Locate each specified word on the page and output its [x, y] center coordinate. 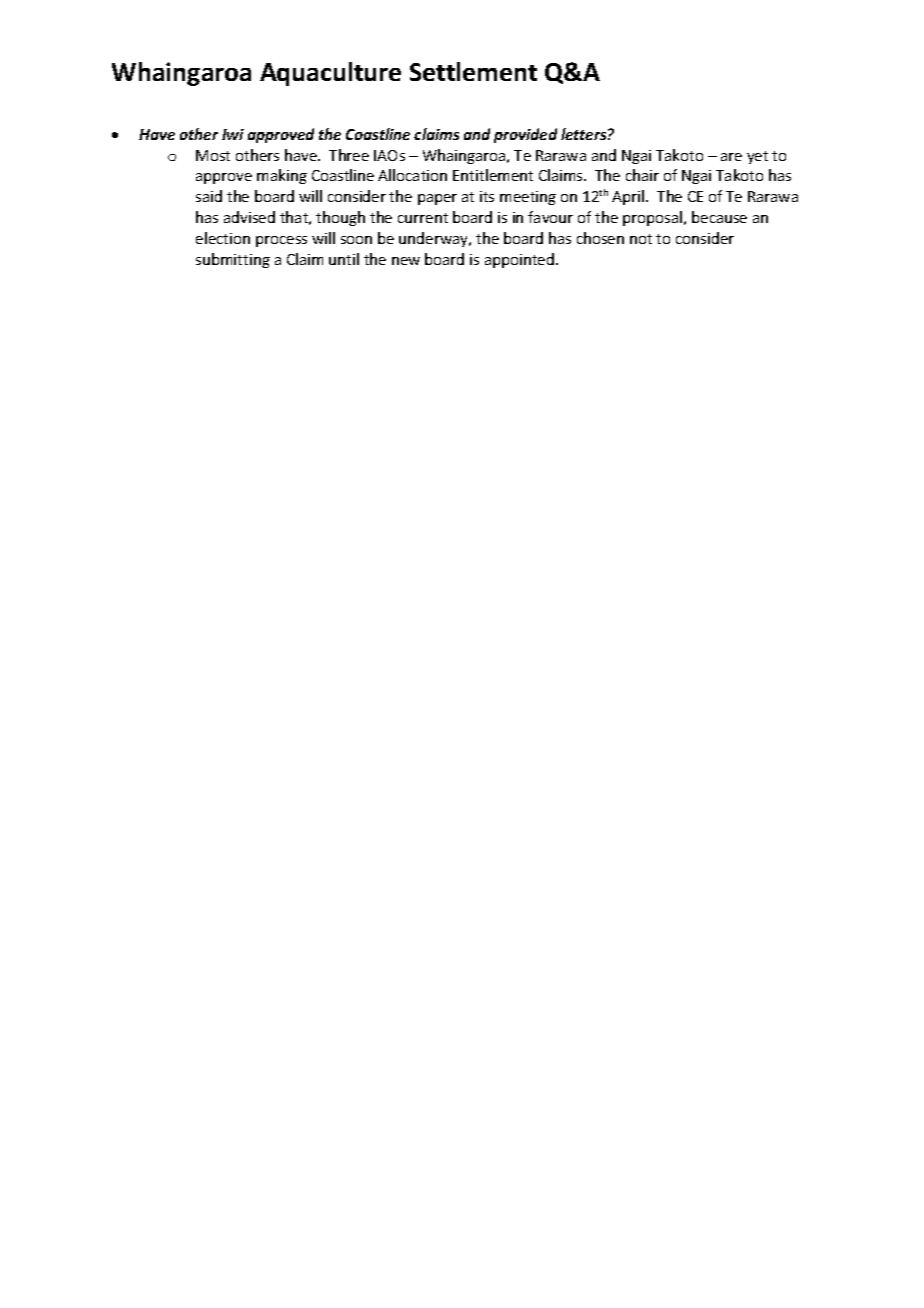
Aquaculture [330, 74]
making [282, 176]
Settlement [473, 71]
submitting [233, 260]
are [731, 157]
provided [525, 135]
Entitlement [493, 175]
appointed [519, 260]
